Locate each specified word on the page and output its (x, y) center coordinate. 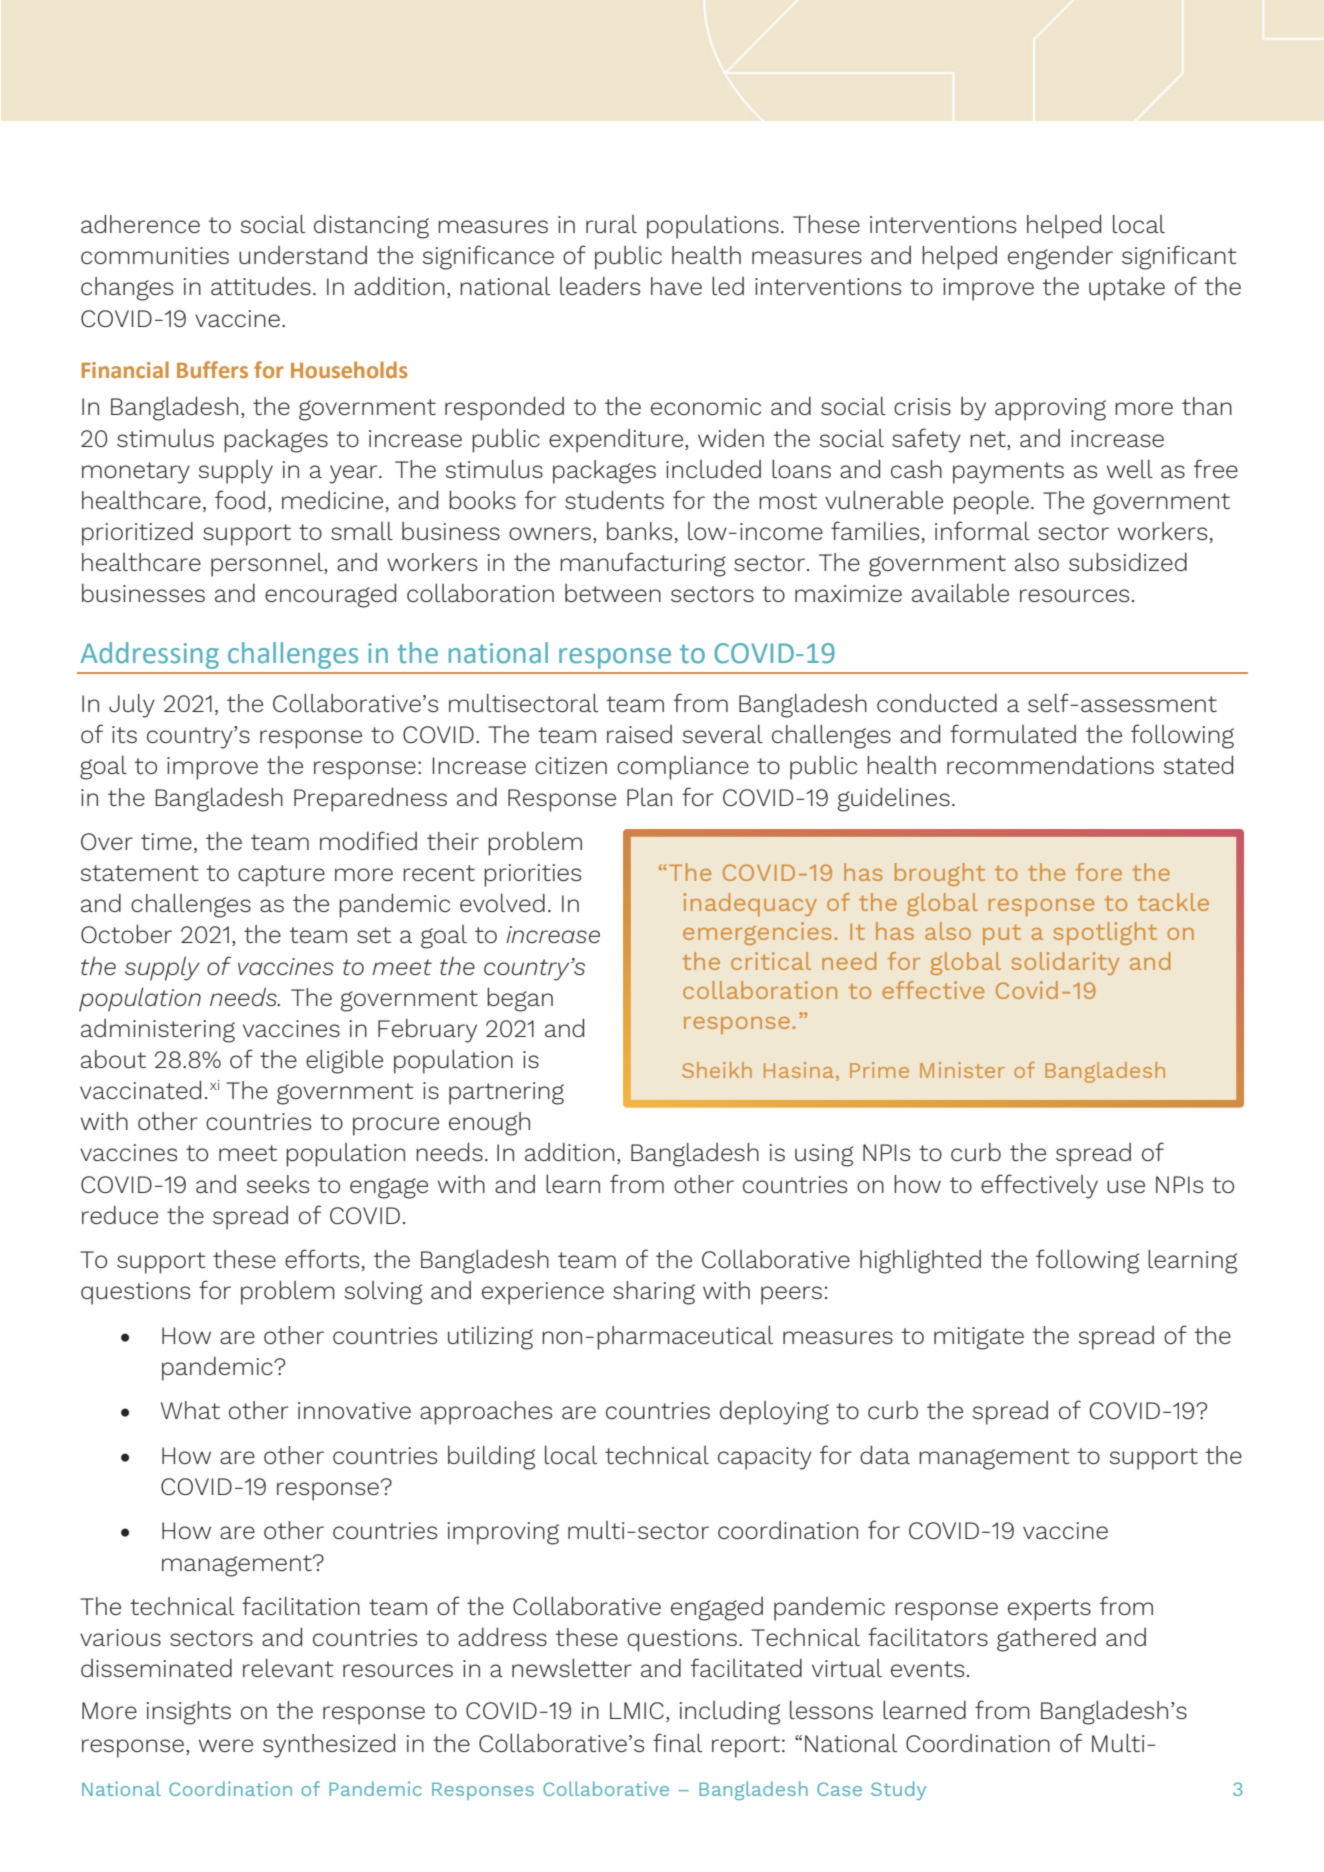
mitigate (979, 1338)
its (124, 734)
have (676, 286)
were (226, 1745)
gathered (1046, 1640)
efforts (322, 1258)
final (677, 1742)
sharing (654, 1293)
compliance (683, 768)
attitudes (261, 286)
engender (1060, 258)
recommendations (1050, 765)
